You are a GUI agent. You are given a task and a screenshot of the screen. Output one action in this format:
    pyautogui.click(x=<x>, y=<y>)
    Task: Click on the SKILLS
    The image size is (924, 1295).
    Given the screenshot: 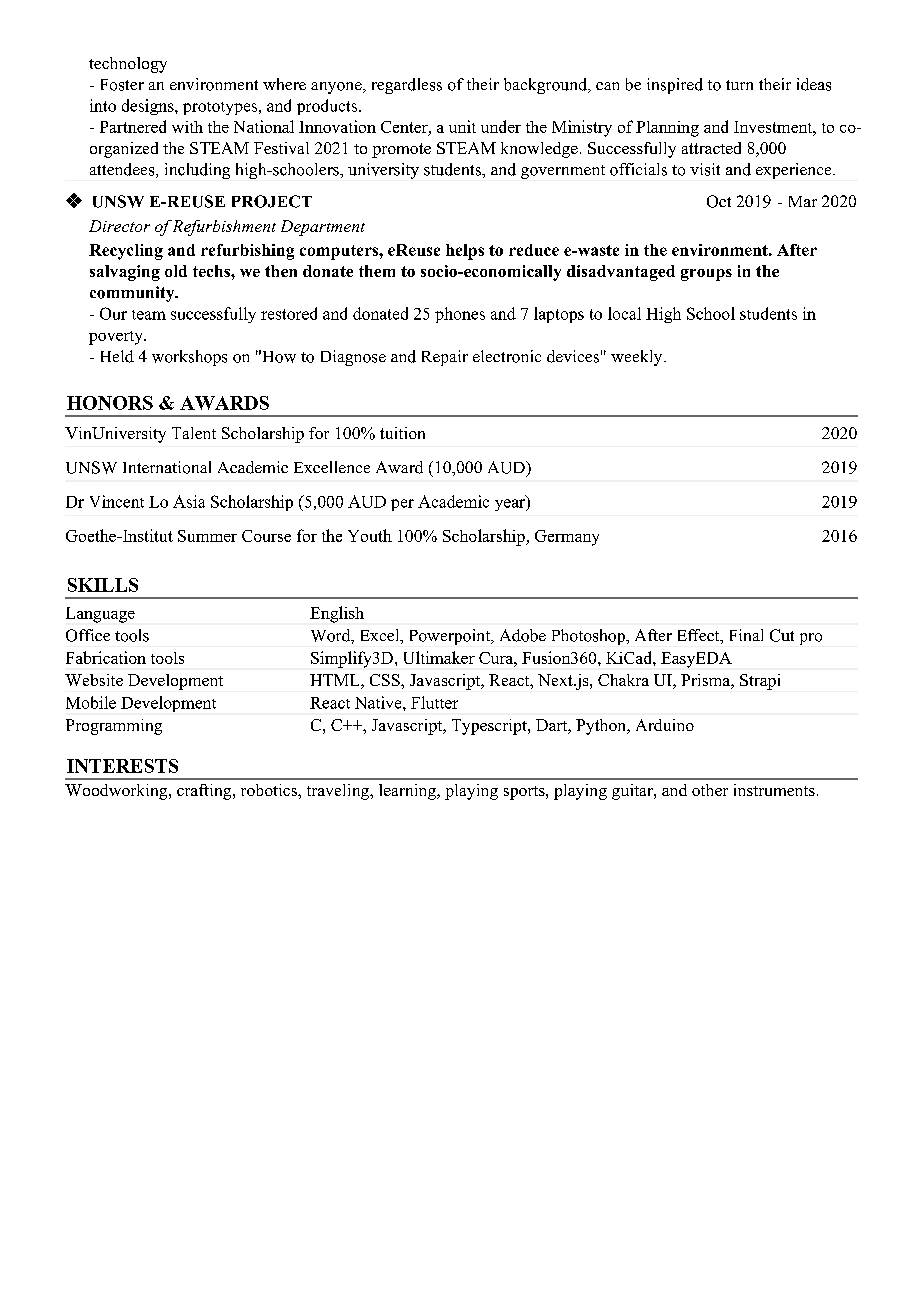 What is the action you would take?
    pyautogui.click(x=103, y=585)
